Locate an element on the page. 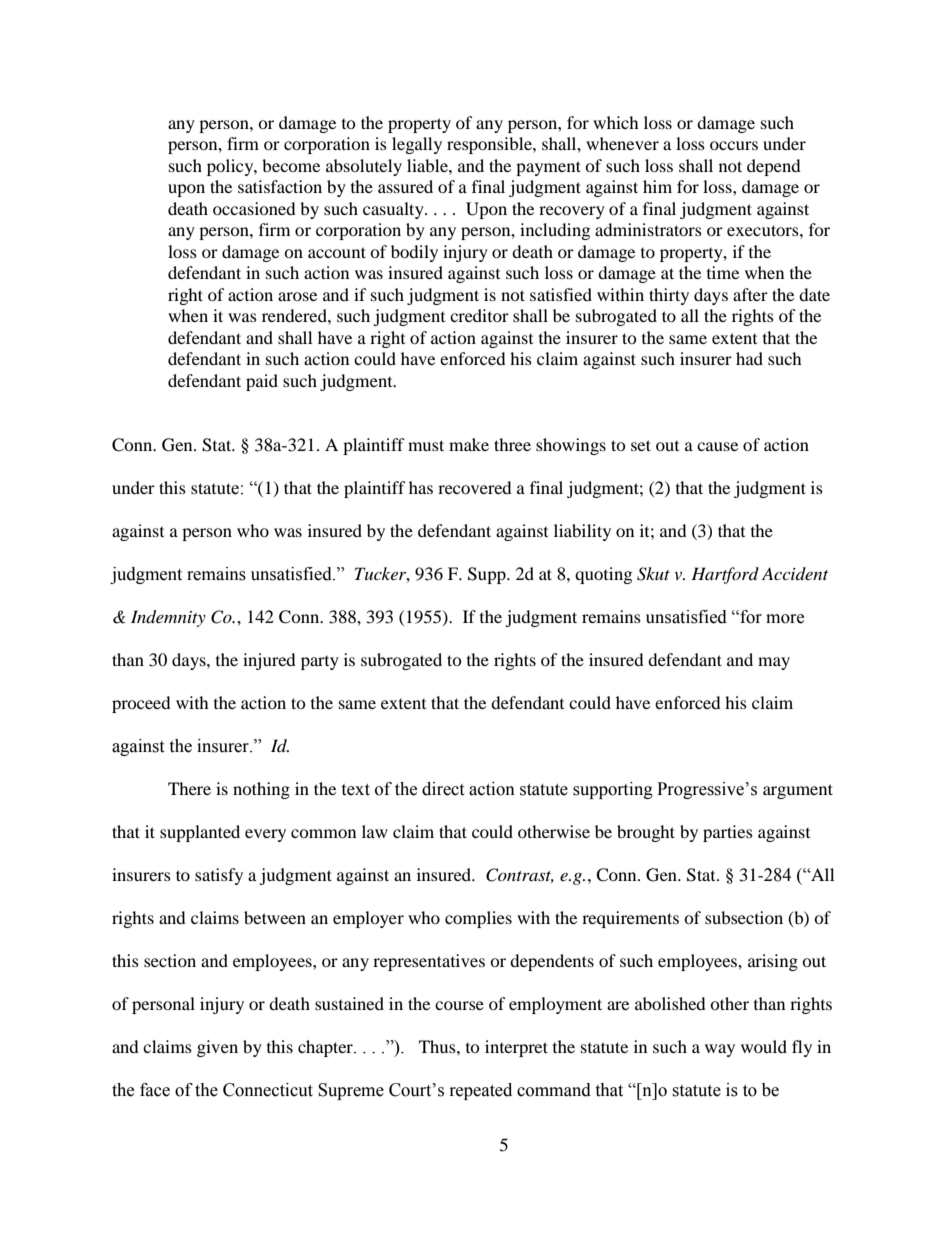 Image resolution: width=952 pixels, height=1233 pixels. Indemnity is located at coordinates (168, 618).
